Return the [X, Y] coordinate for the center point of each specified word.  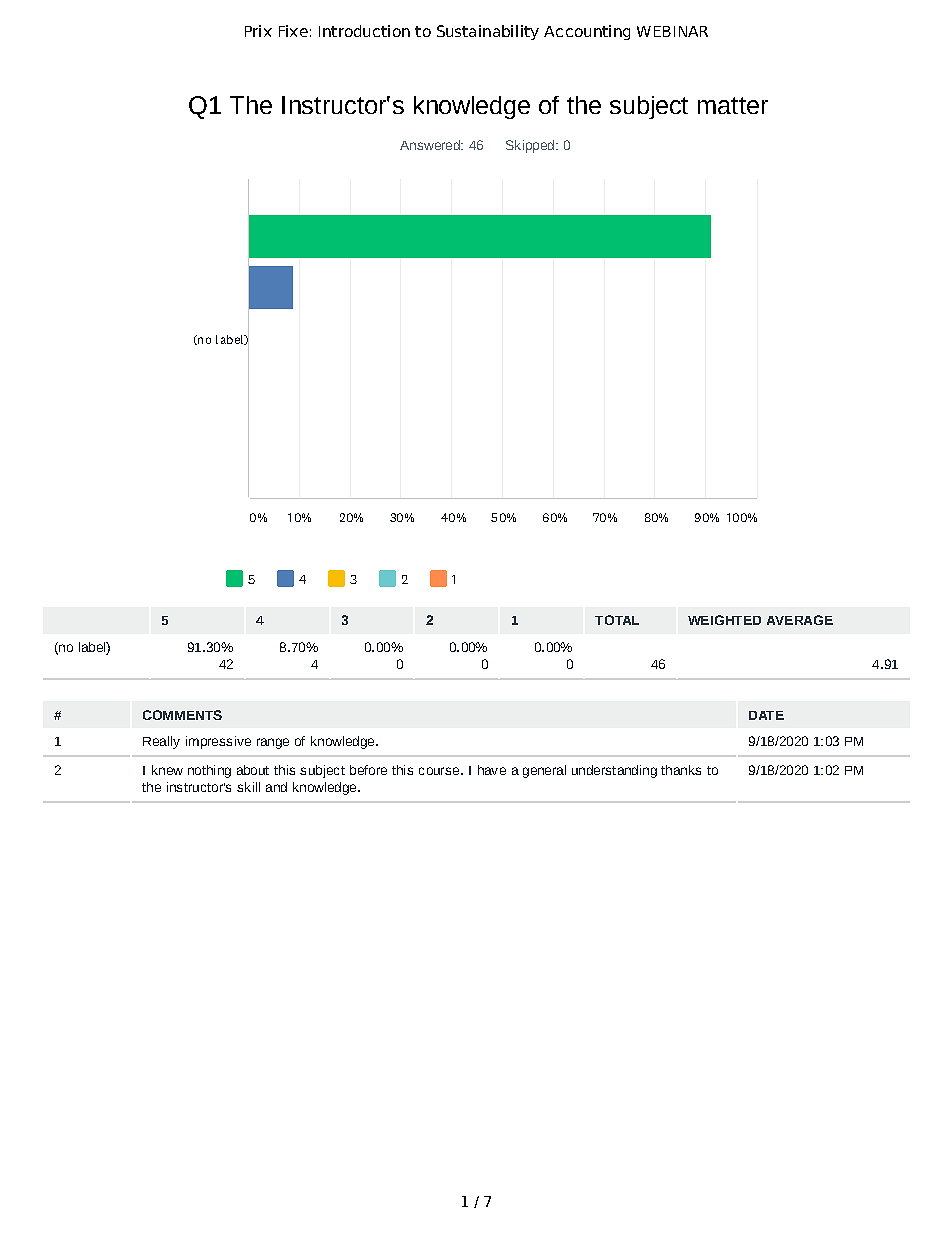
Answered [431, 145]
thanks [681, 770]
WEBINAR [672, 31]
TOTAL [617, 620]
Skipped [530, 146]
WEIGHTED [724, 620]
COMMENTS [182, 715]
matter [733, 105]
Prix [258, 31]
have [492, 770]
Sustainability [488, 32]
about [253, 770]
